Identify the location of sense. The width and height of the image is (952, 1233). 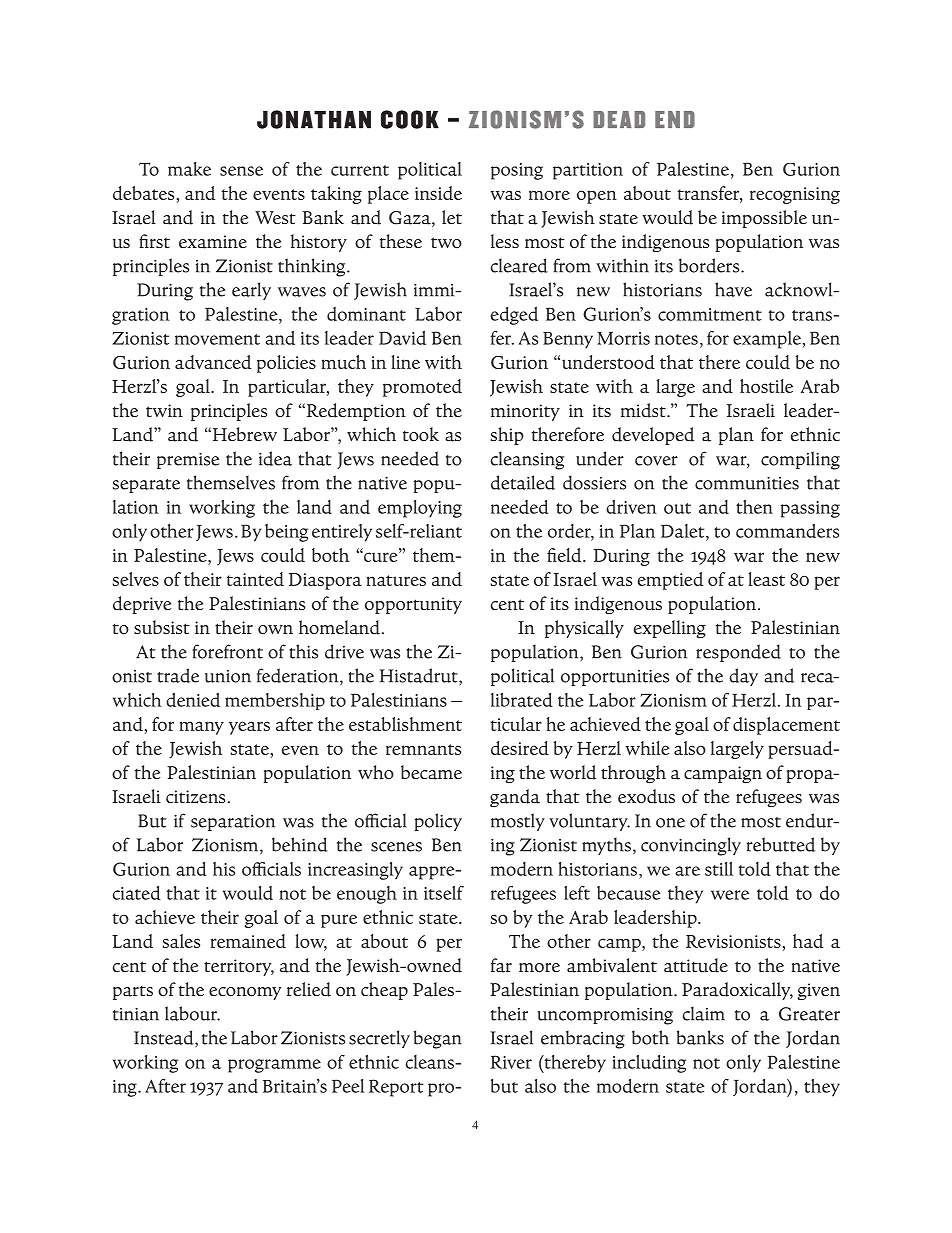
(241, 171).
